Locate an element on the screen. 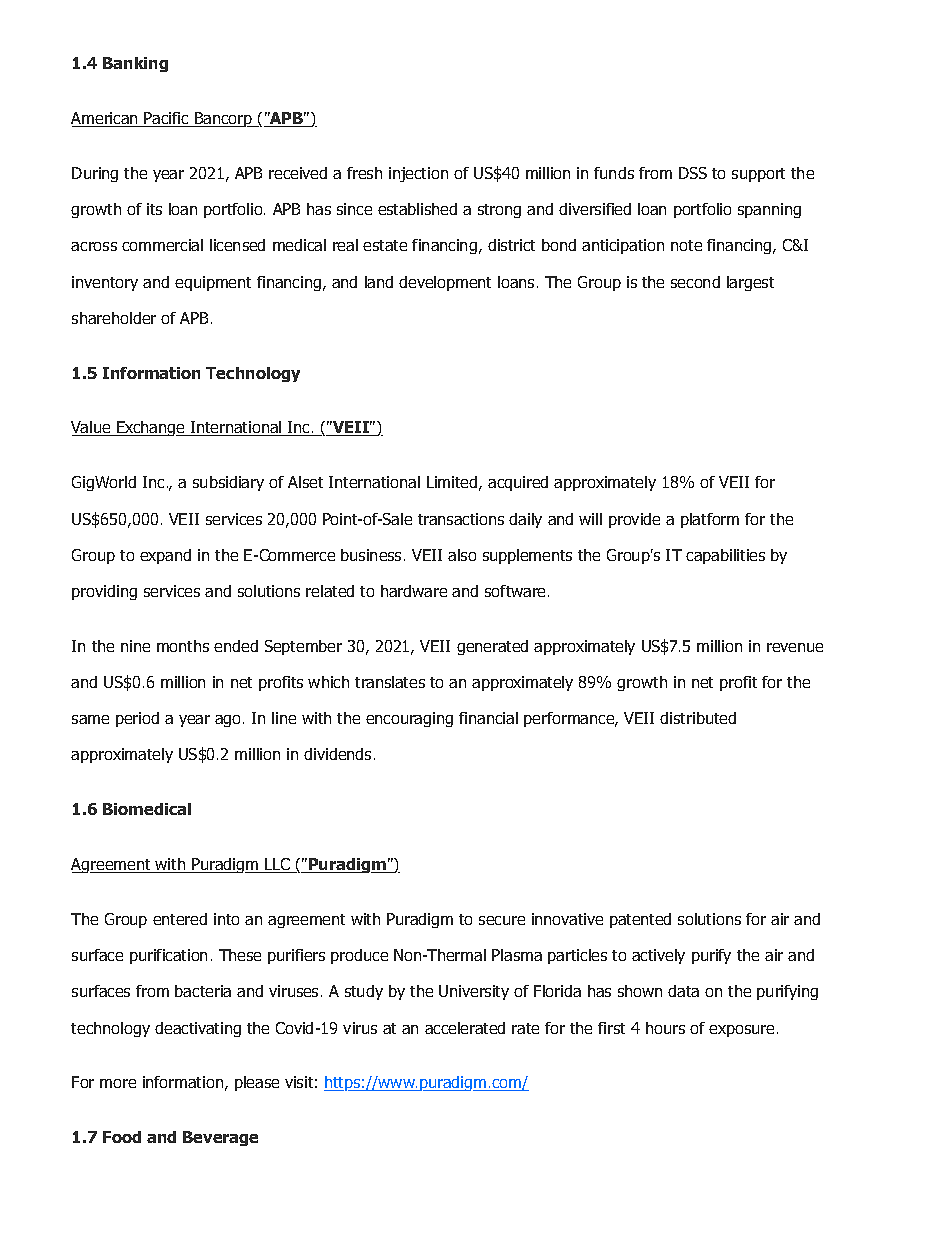  secure is located at coordinates (502, 920).
